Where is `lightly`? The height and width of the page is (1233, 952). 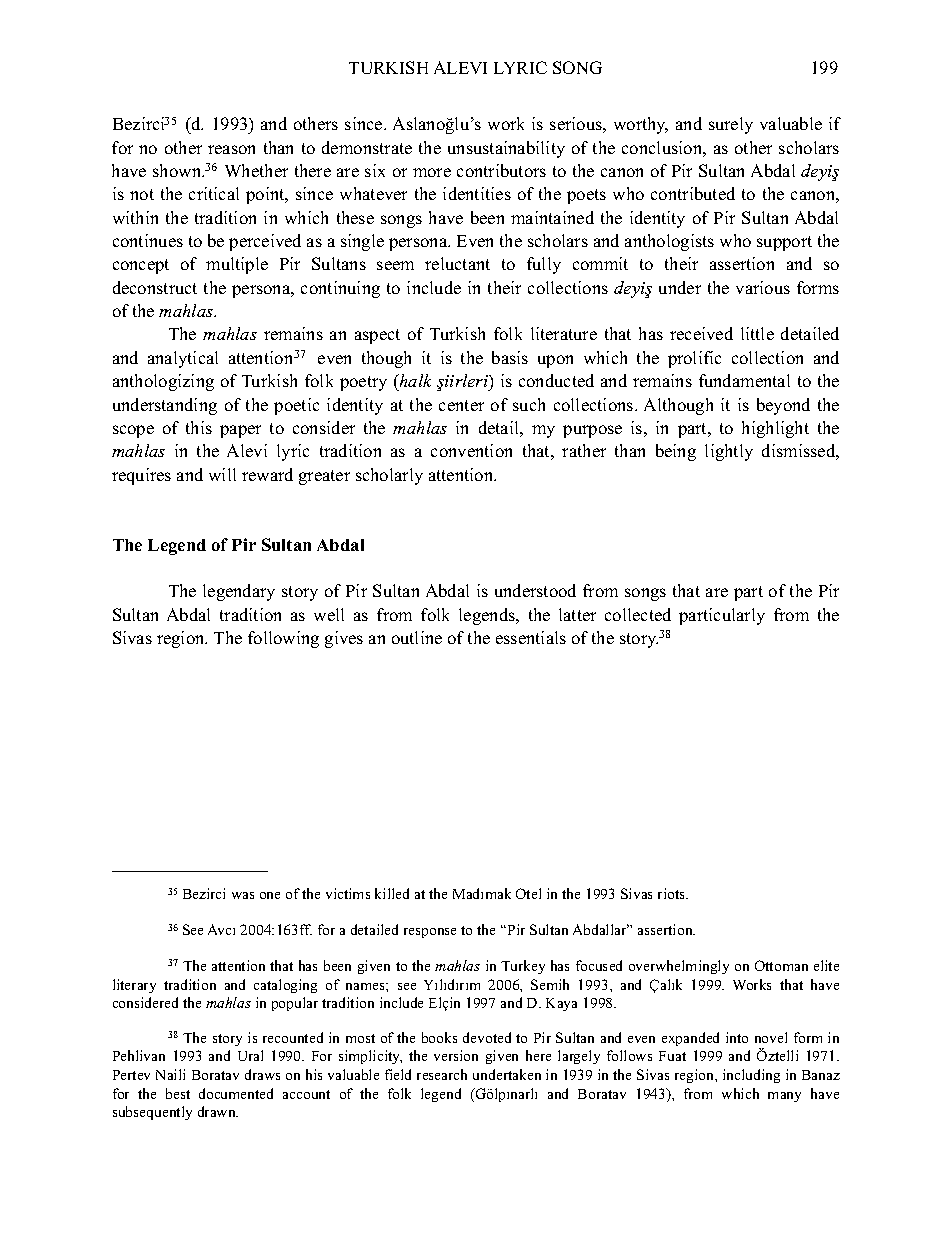 lightly is located at coordinates (729, 452).
